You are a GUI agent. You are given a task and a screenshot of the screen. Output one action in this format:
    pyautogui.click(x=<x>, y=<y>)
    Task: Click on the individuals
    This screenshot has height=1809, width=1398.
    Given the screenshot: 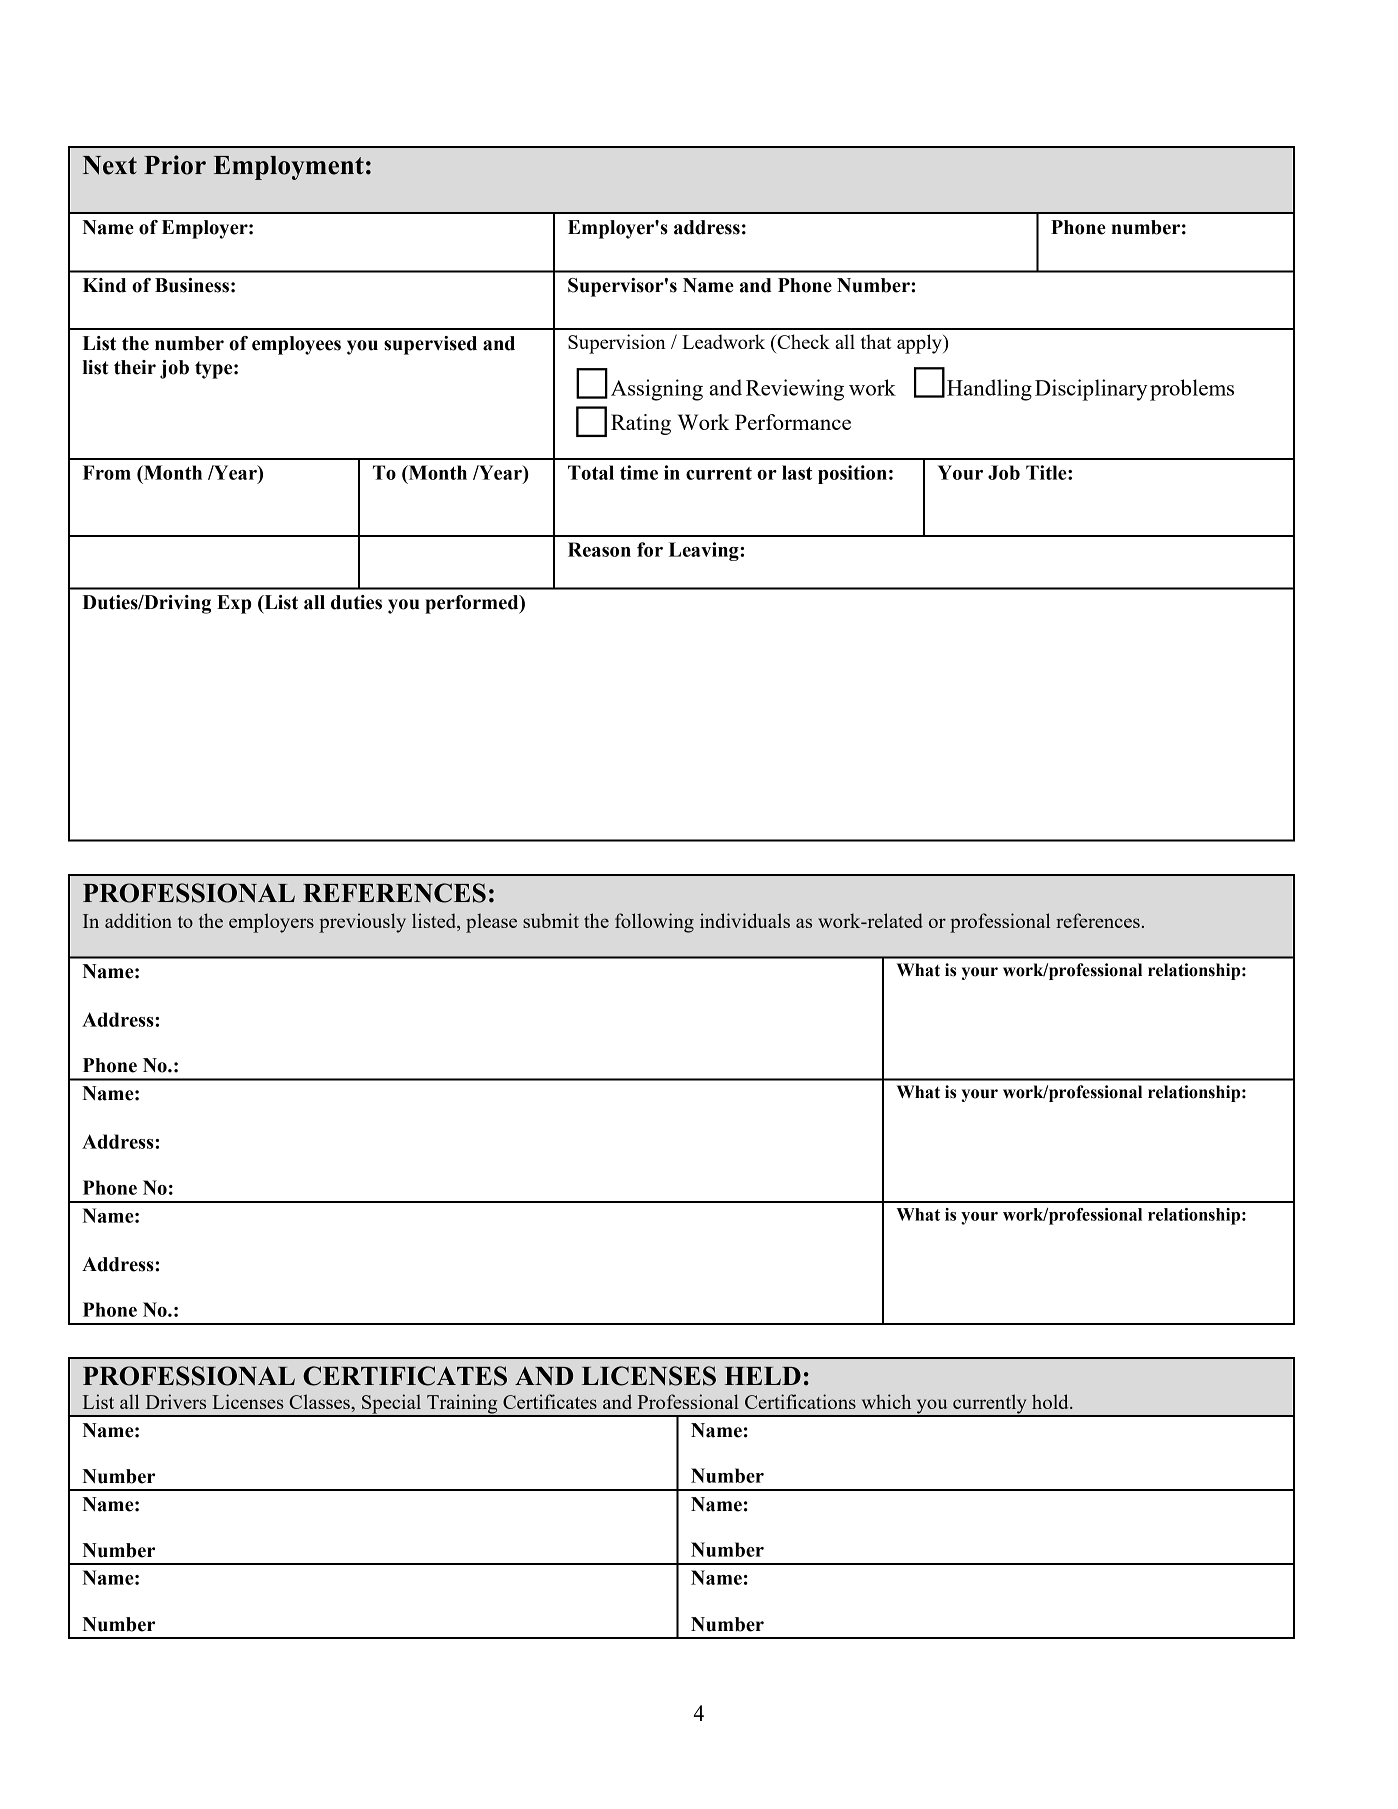 What is the action you would take?
    pyautogui.click(x=745, y=920)
